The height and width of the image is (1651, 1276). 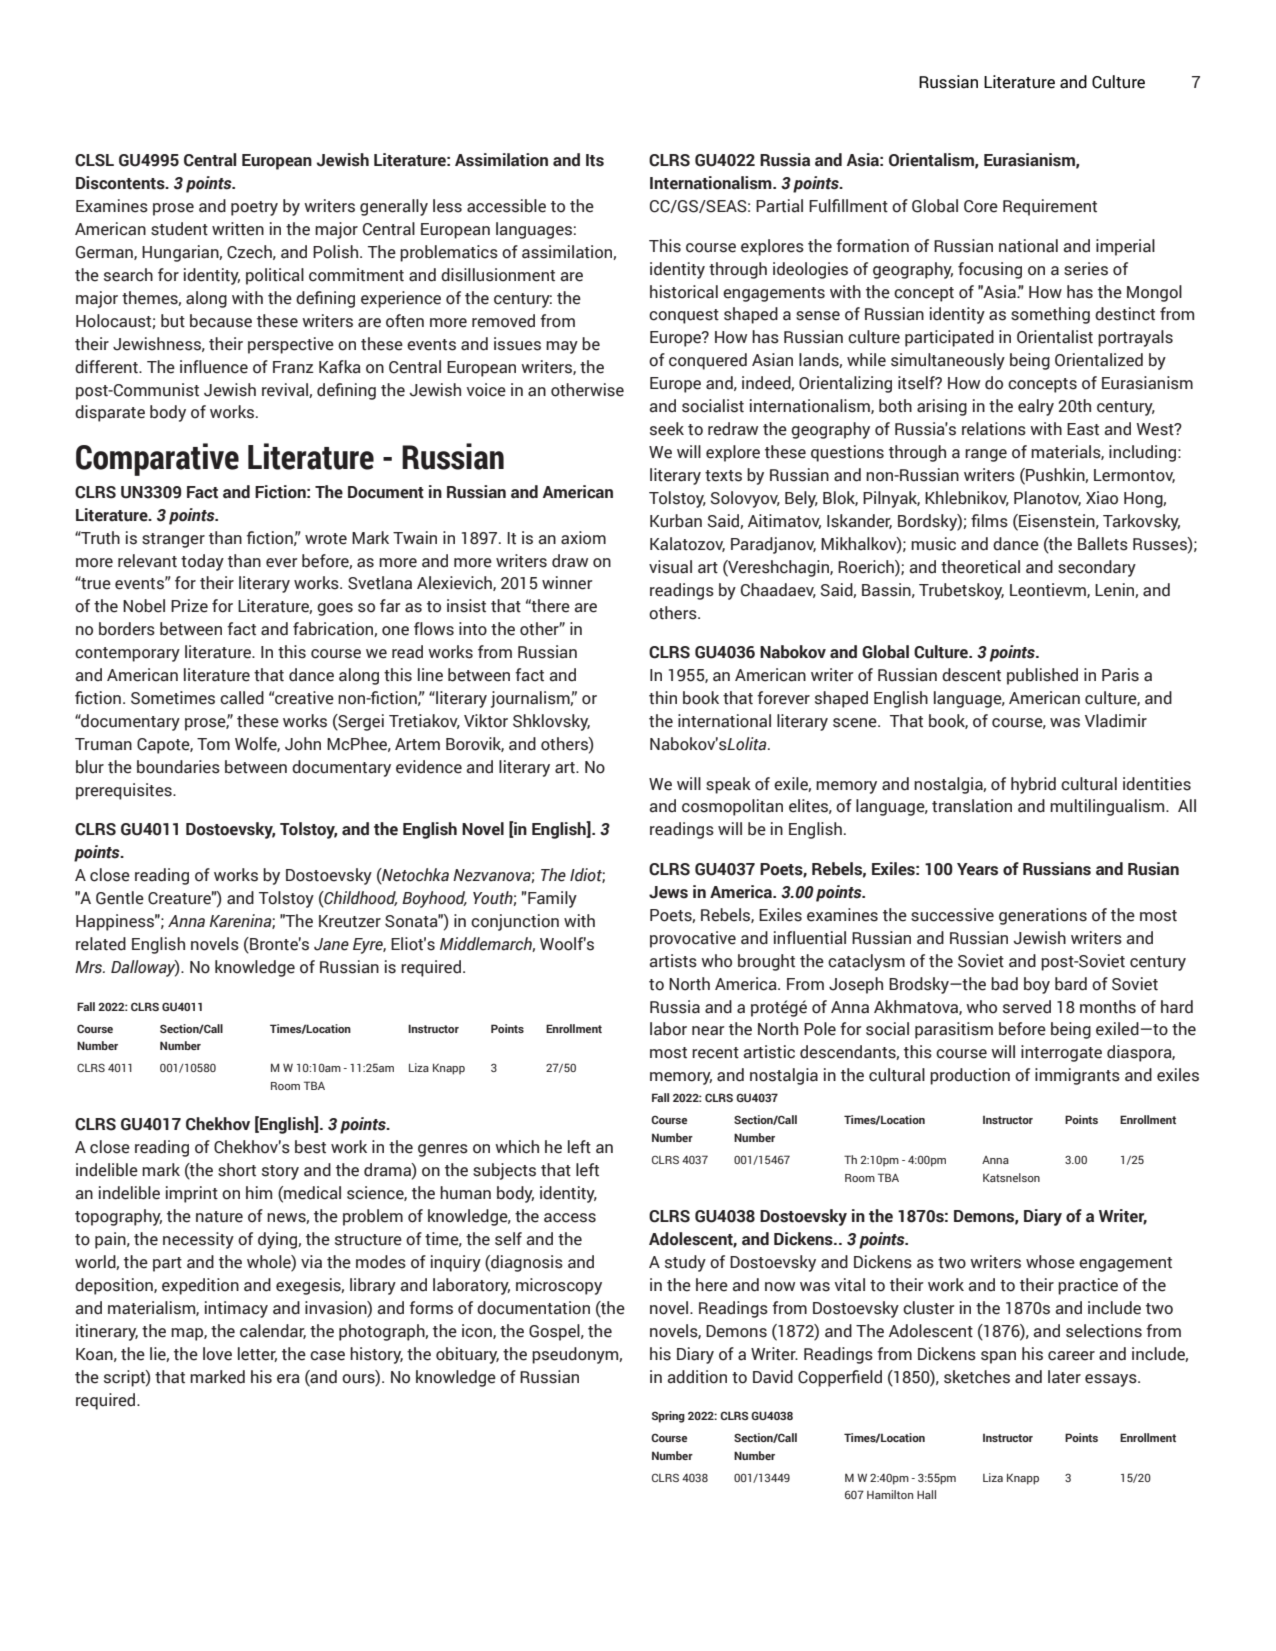 What do you see at coordinates (684, 292) in the image?
I see `historical` at bounding box center [684, 292].
